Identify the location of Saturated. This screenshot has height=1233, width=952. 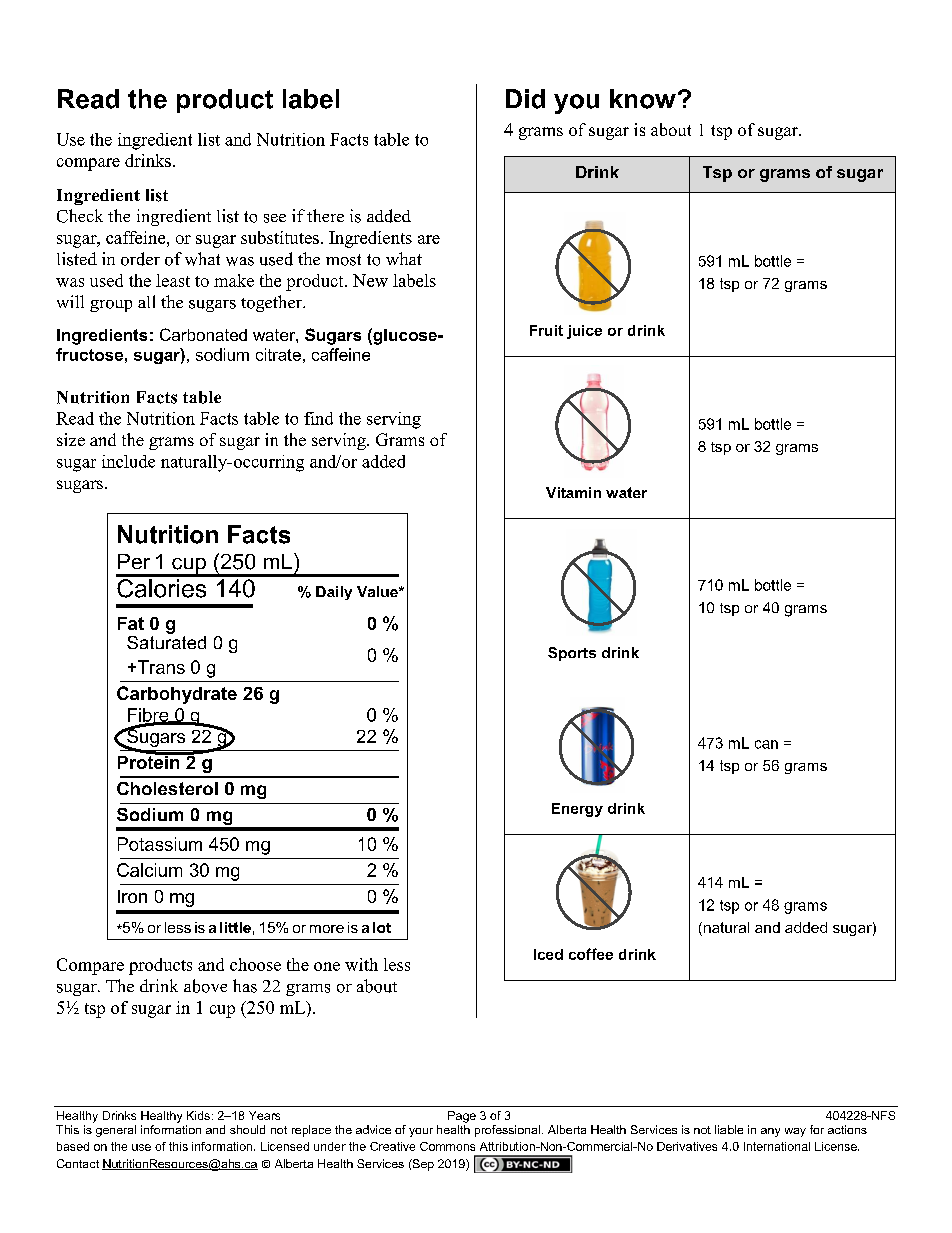
(166, 641).
